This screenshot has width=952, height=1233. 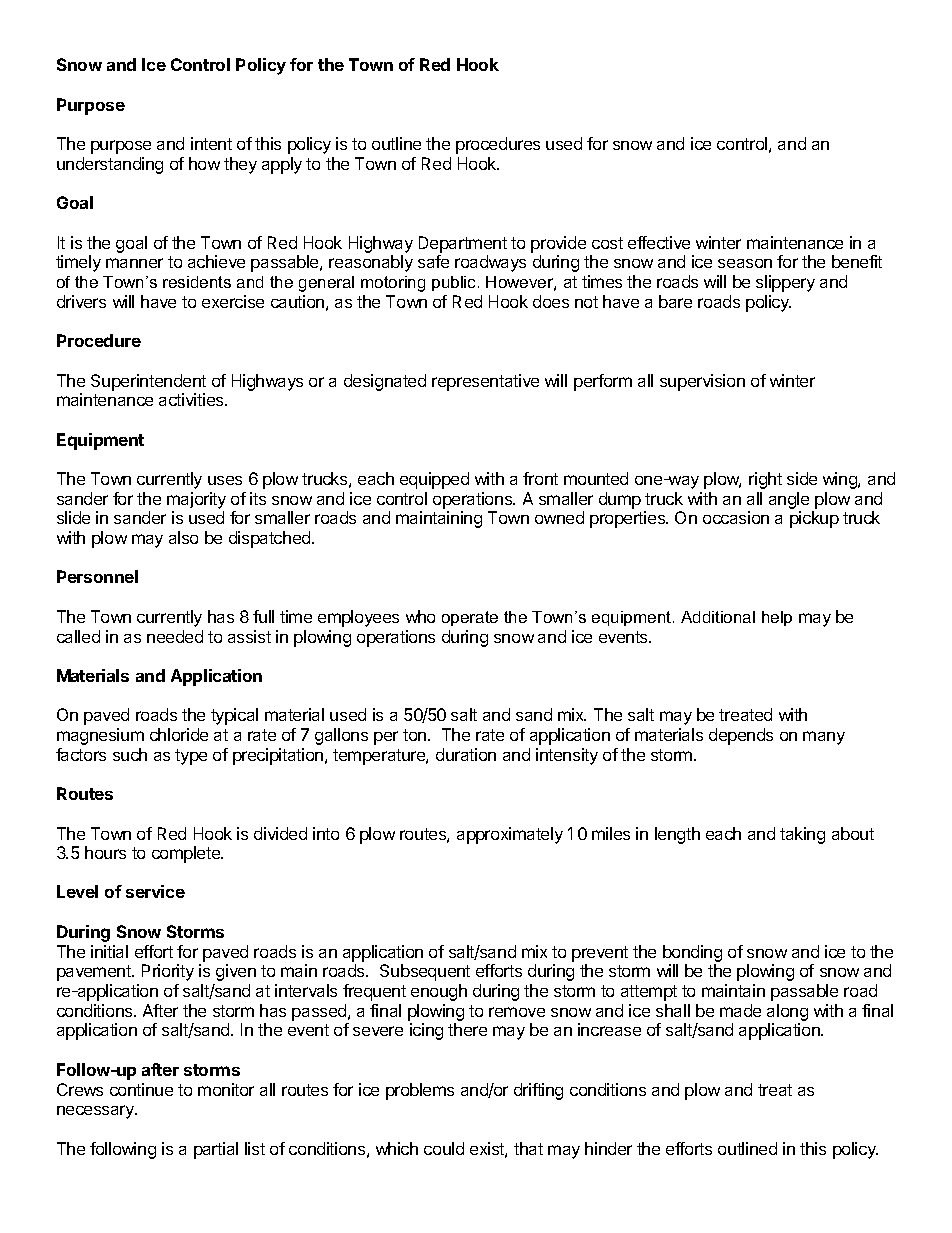 I want to click on season, so click(x=745, y=263).
